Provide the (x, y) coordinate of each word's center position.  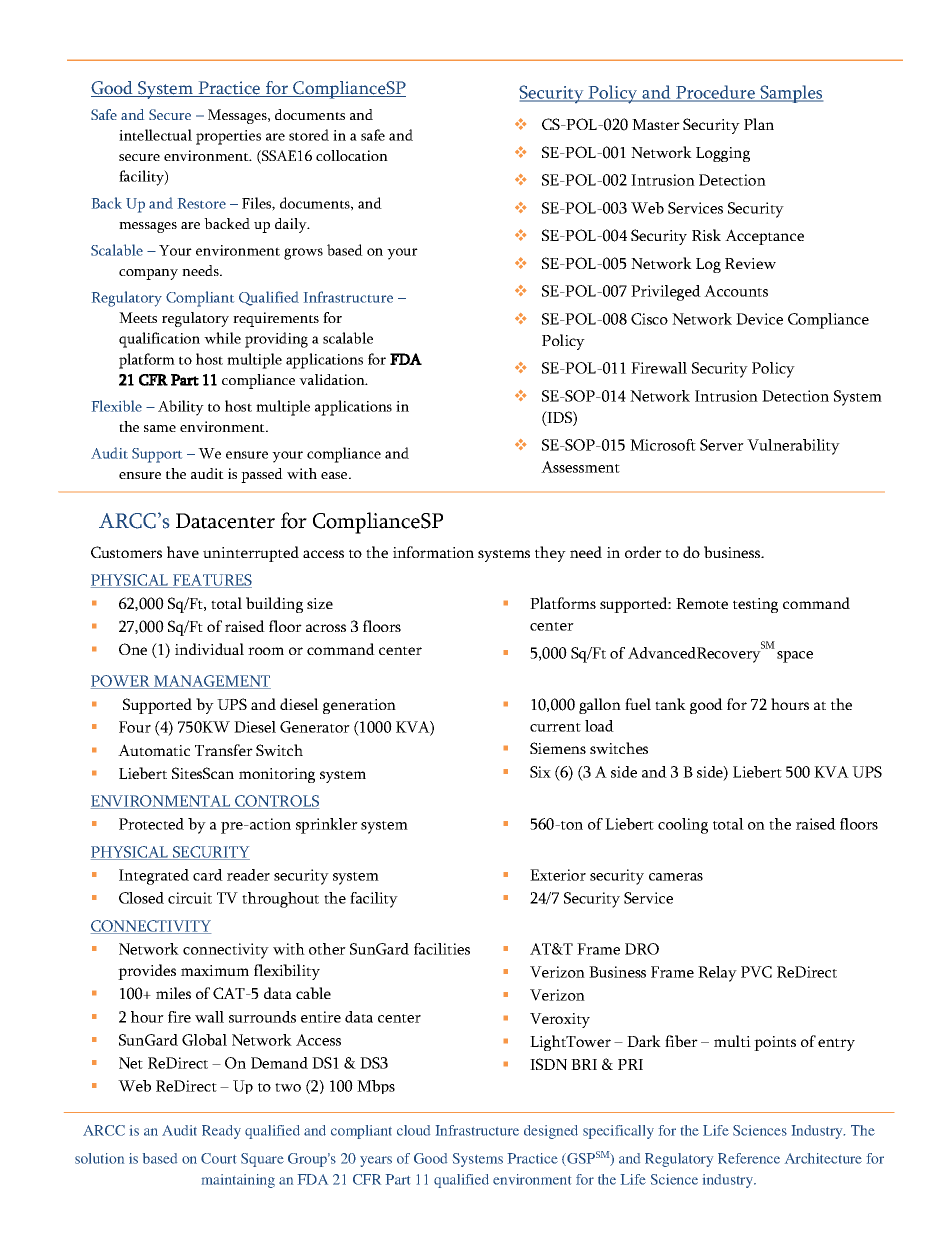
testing (755, 605)
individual (209, 649)
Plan (759, 124)
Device (759, 319)
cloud (413, 1130)
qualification (159, 340)
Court (218, 1158)
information (433, 552)
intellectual (155, 135)
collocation (352, 155)
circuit (190, 898)
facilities (442, 949)
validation (333, 379)
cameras (676, 877)
